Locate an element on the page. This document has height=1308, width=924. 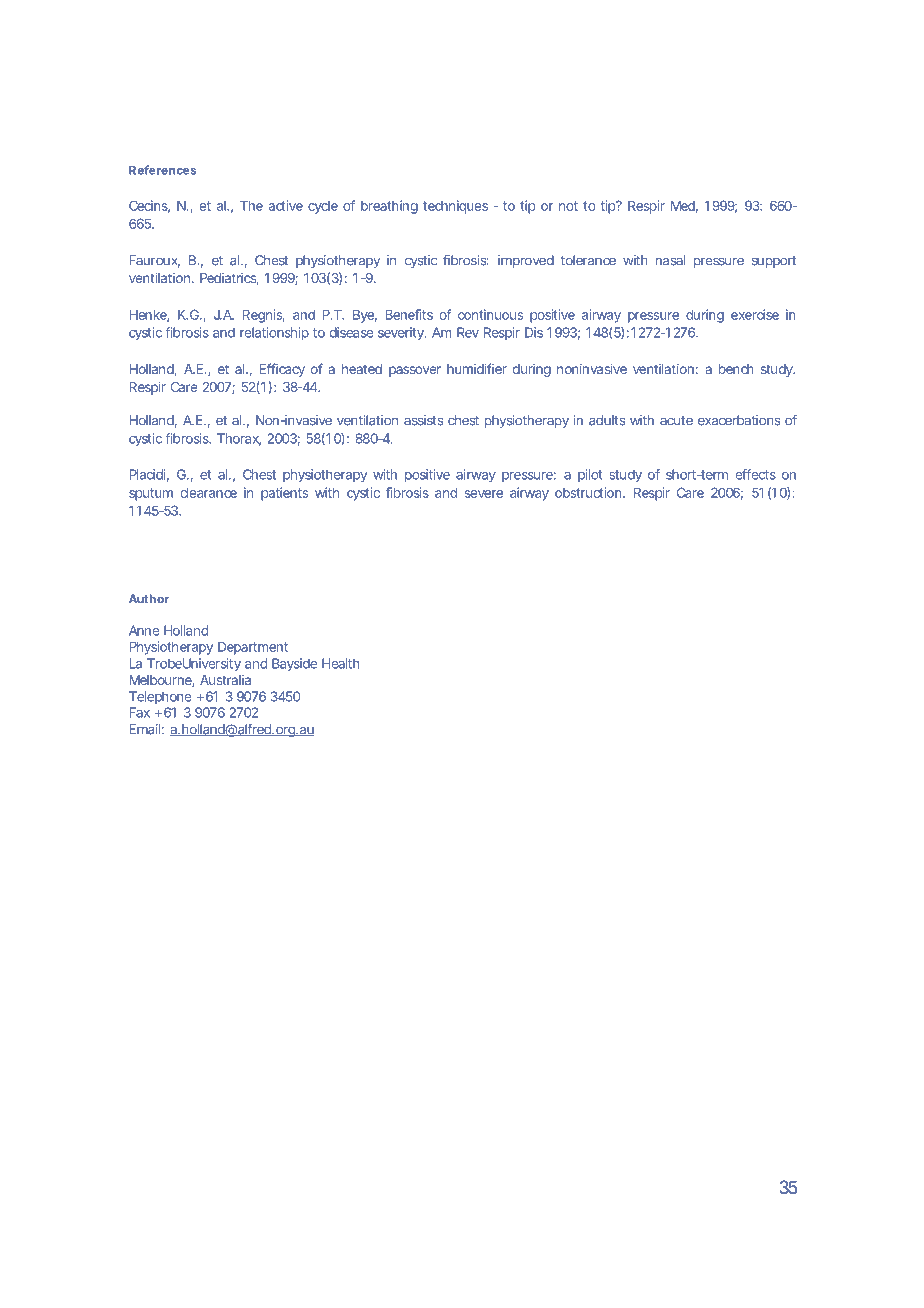
Thorax is located at coordinates (239, 439).
